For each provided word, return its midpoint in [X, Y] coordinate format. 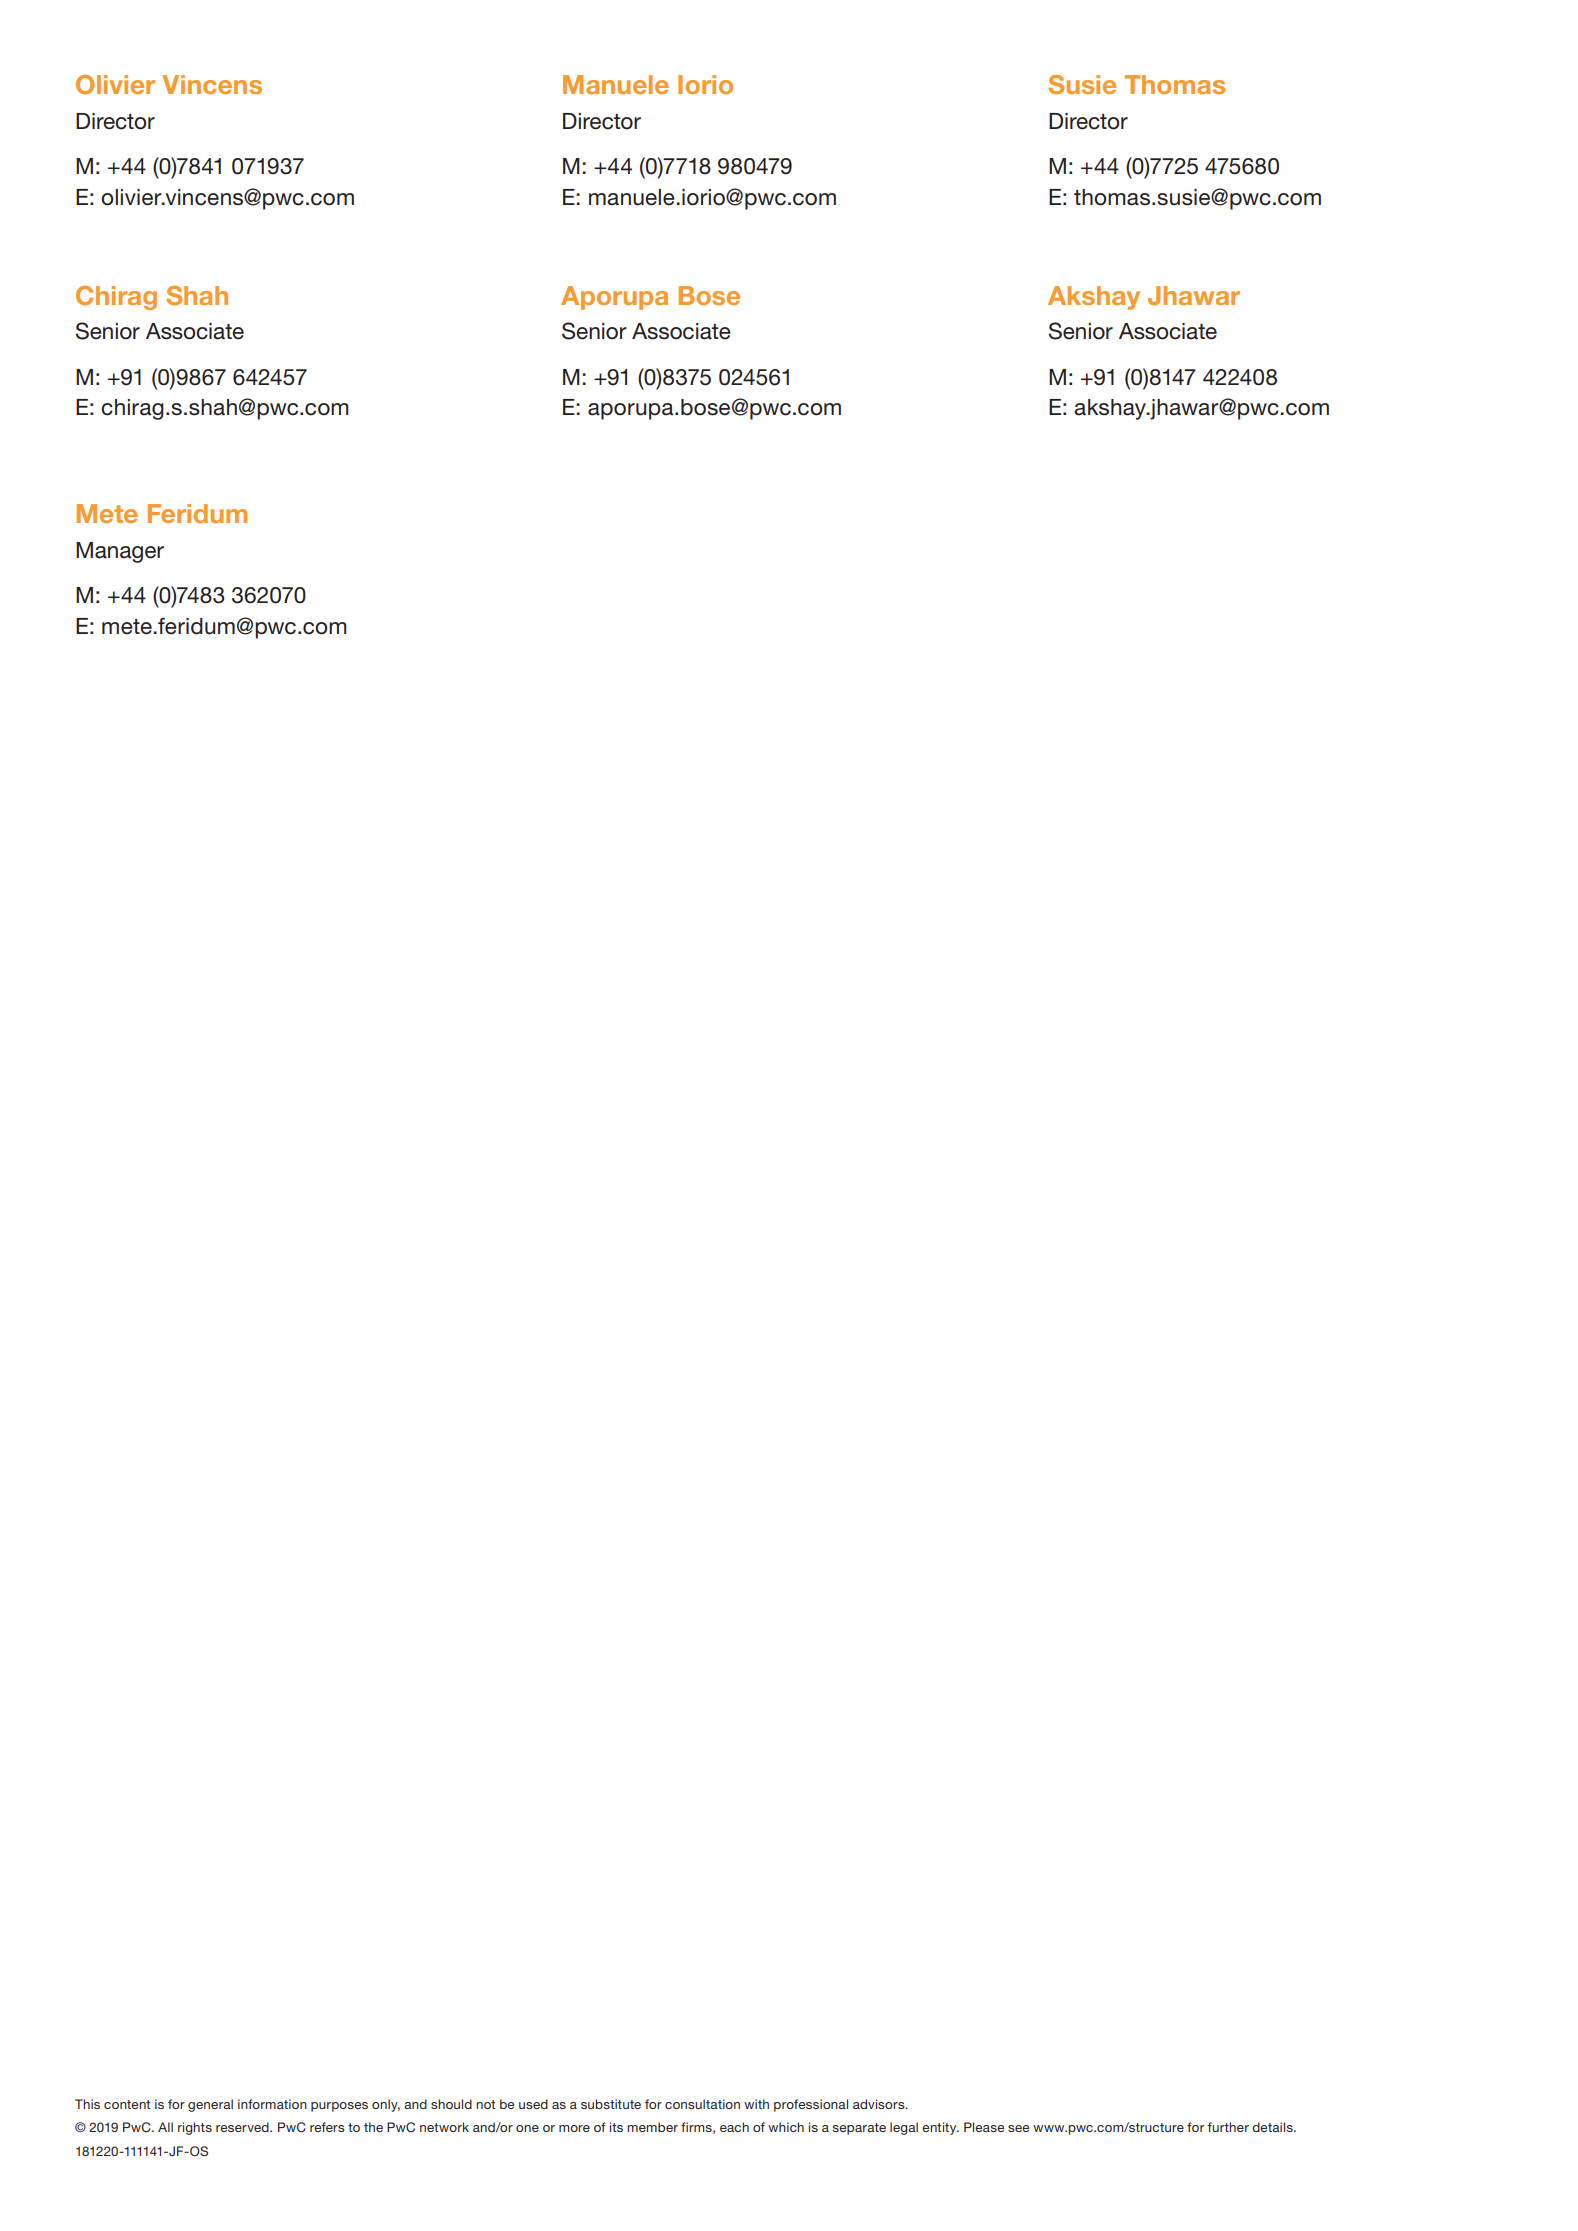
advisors [880, 2104]
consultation [702, 2104]
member [652, 2127]
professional [811, 2105]
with [756, 2104]
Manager [120, 552]
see [1018, 2128]
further [1228, 2127]
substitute [611, 2104]
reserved [243, 2127]
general [210, 2105]
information [272, 2104]
